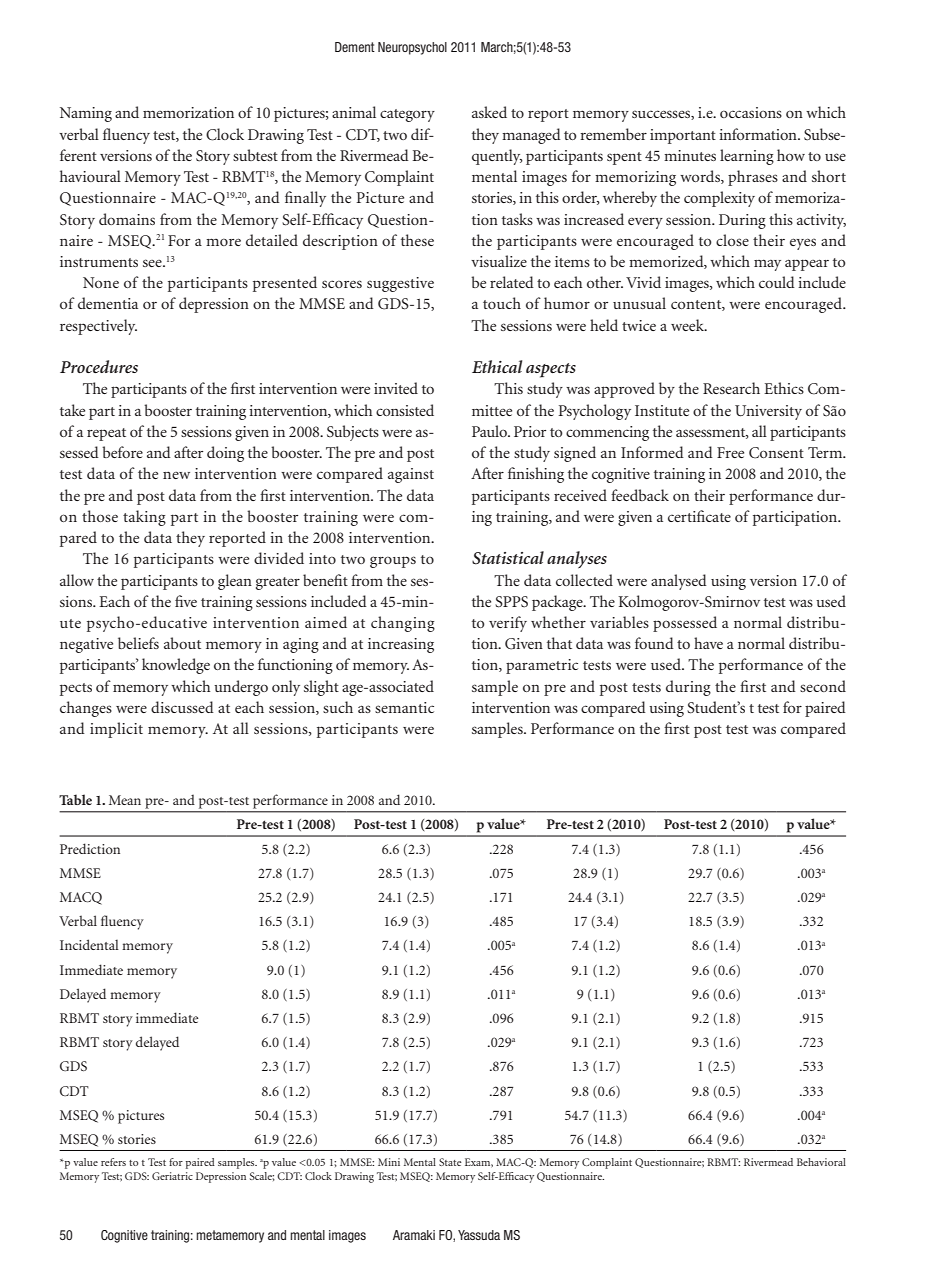  Describe the element at coordinates (747, 157) in the image. I see `learning` at that location.
